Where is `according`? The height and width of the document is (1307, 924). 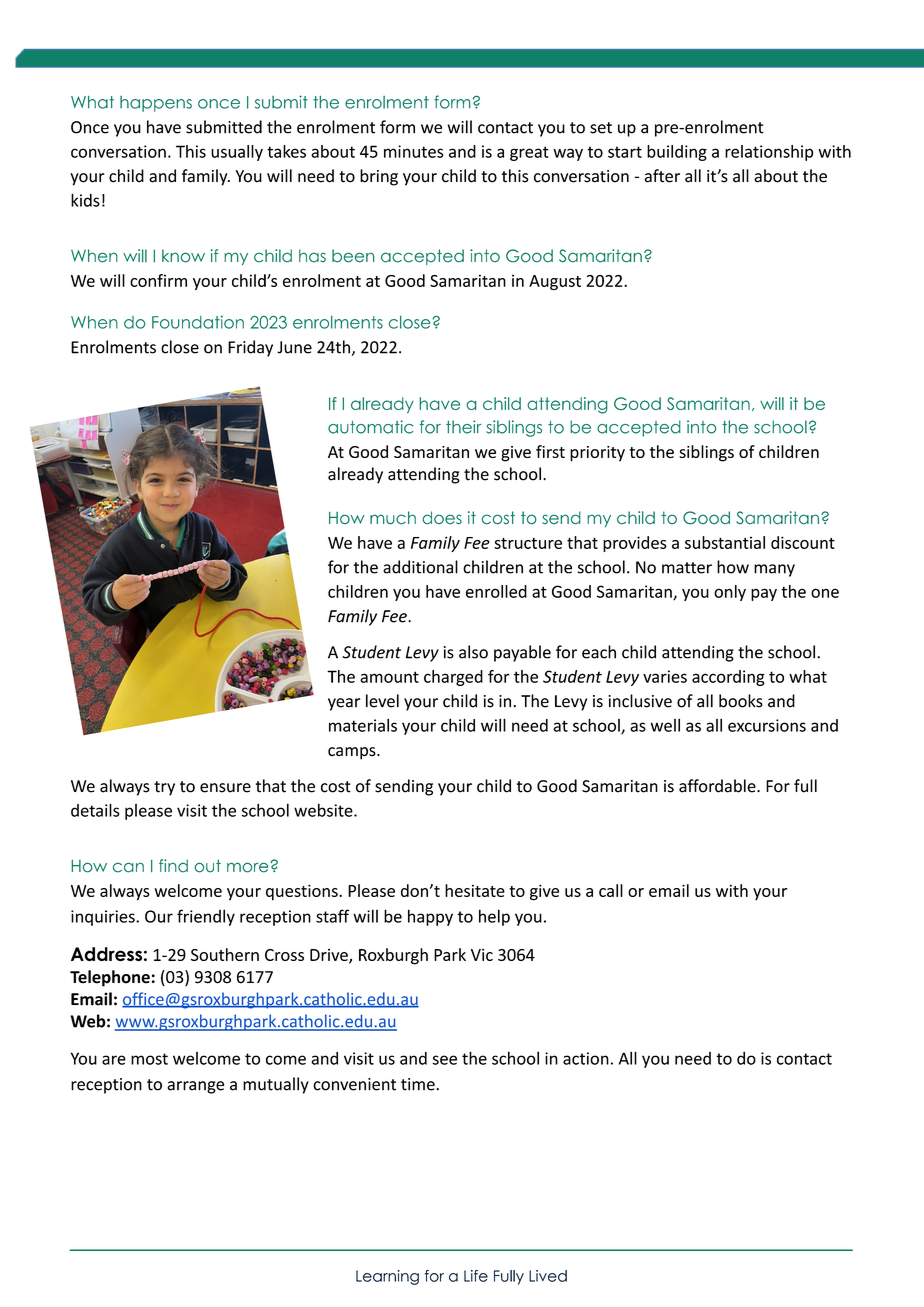 according is located at coordinates (728, 678).
